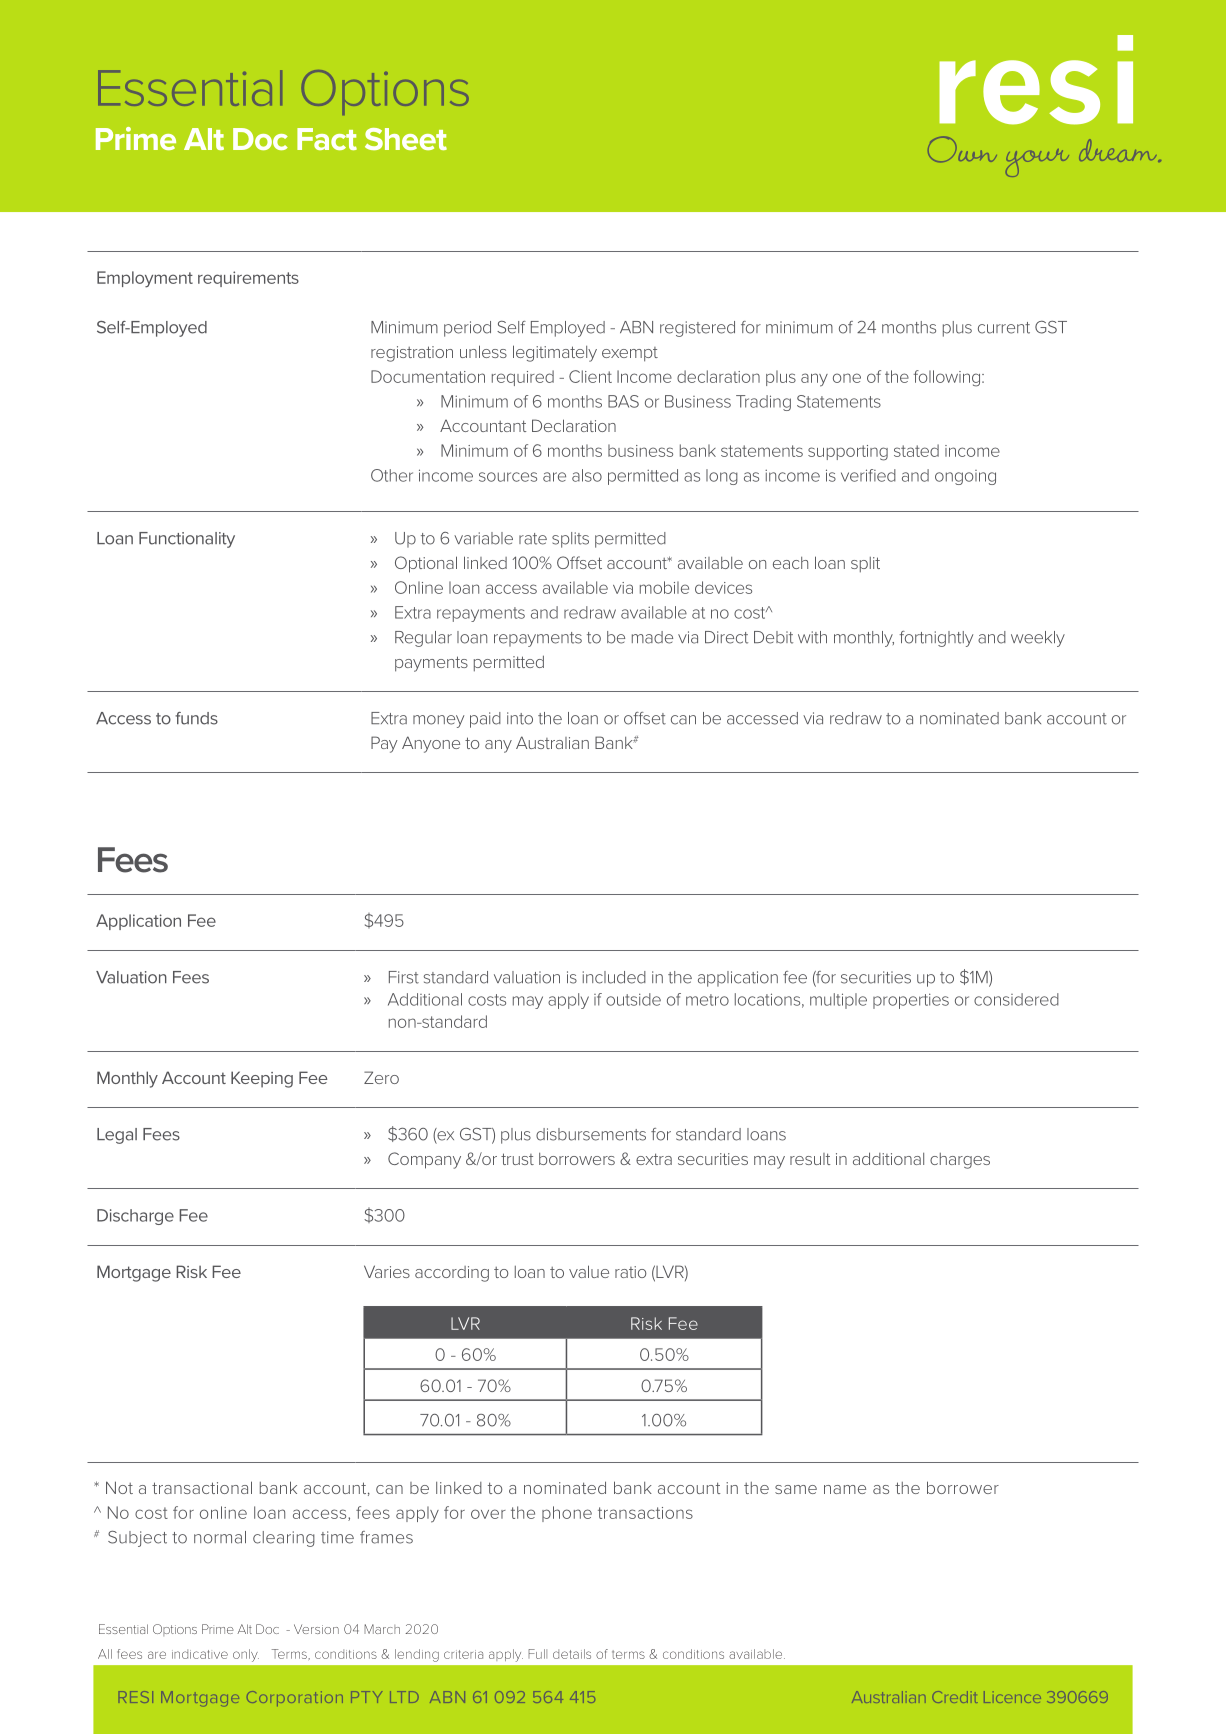 The height and width of the screenshot is (1734, 1226). Describe the element at coordinates (1004, 328) in the screenshot. I see `current` at that location.
